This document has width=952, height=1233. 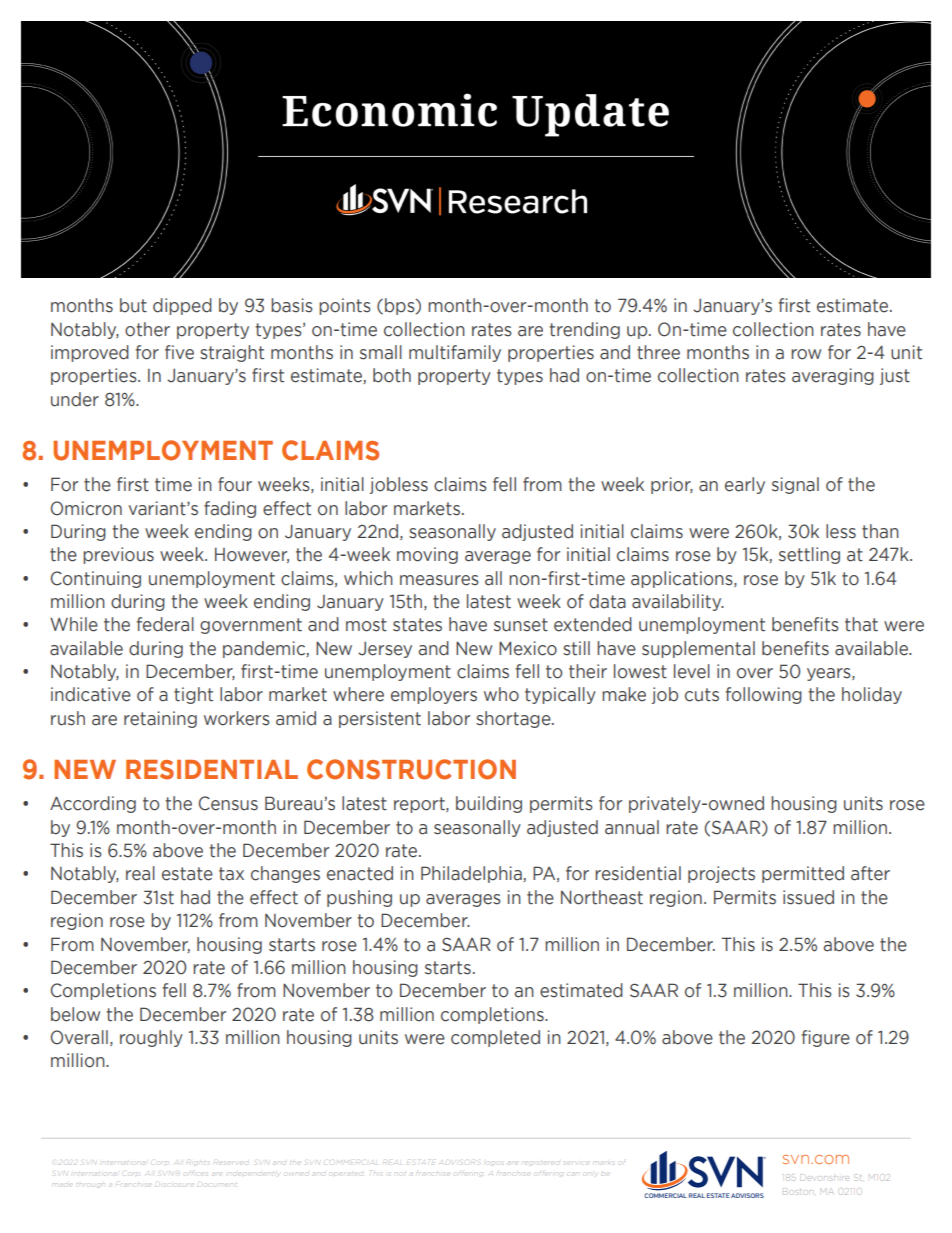 I want to click on moving, so click(x=427, y=555).
